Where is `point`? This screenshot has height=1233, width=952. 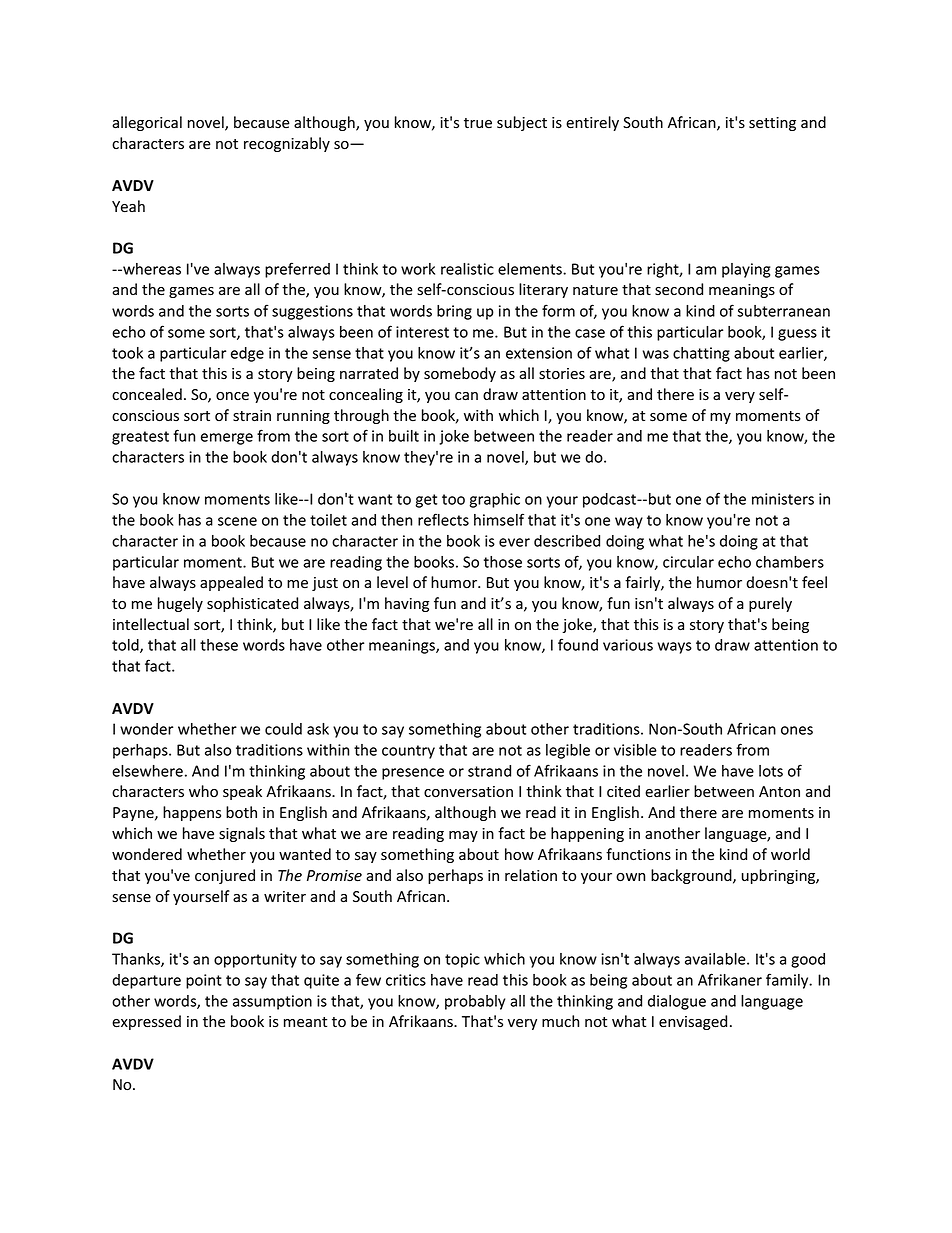 point is located at coordinates (204, 981).
